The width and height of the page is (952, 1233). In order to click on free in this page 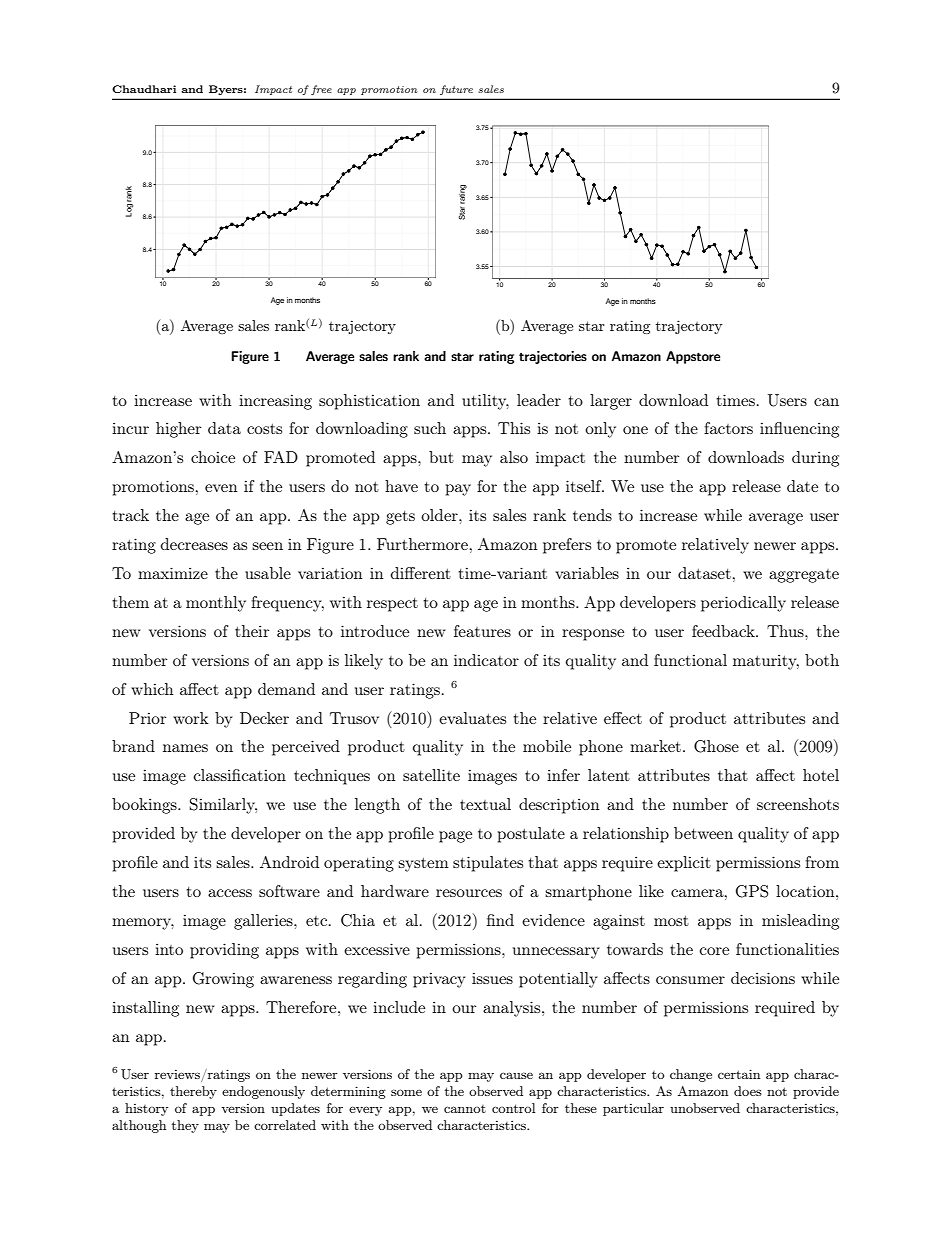, I will do `click(321, 90)`.
